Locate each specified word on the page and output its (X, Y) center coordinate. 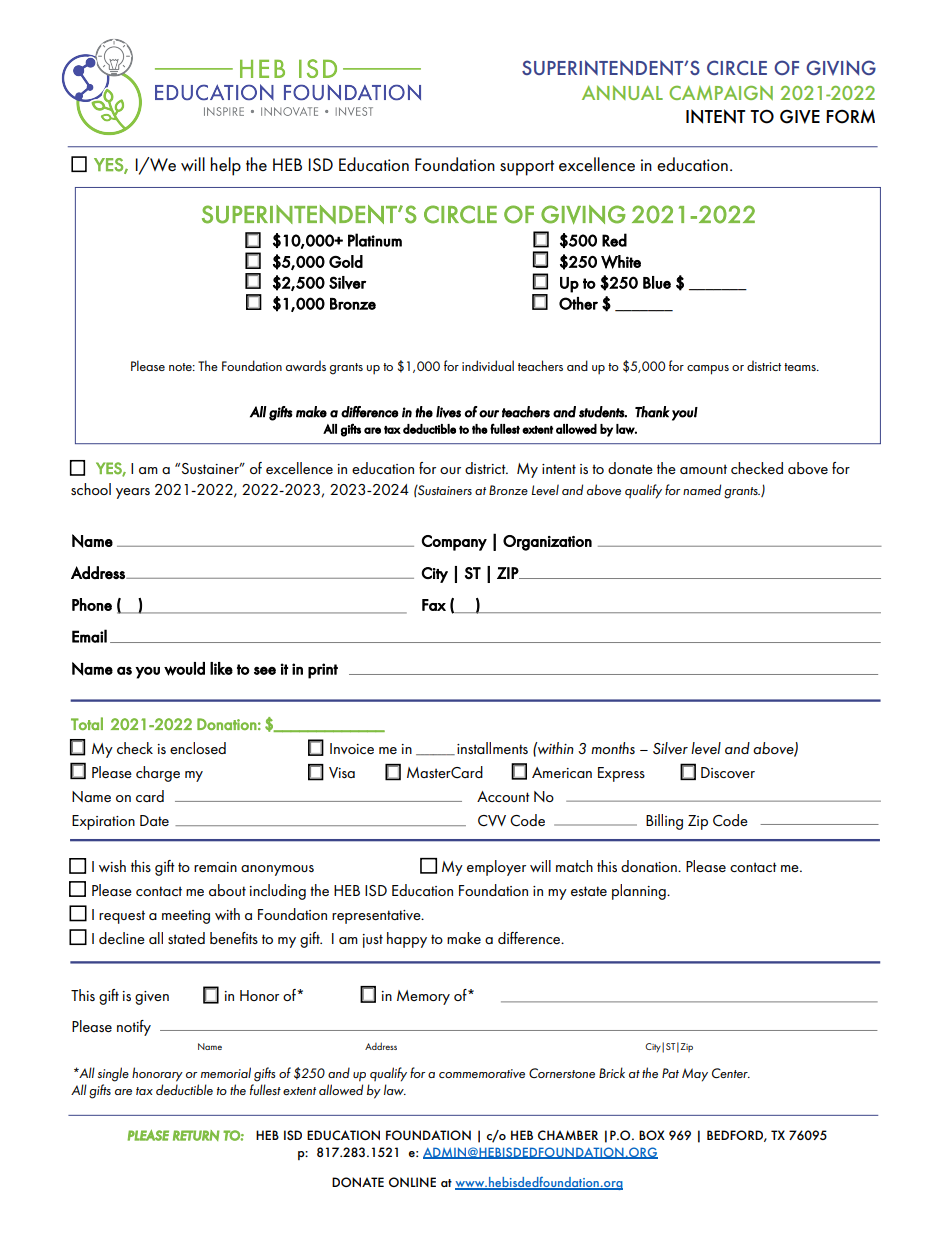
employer (496, 868)
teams (801, 367)
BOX (652, 1135)
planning (640, 892)
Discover (728, 772)
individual (488, 365)
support (527, 168)
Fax (434, 605)
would (184, 669)
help (226, 166)
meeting (186, 917)
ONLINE (412, 1182)
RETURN (196, 1135)
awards (306, 365)
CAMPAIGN (721, 92)
